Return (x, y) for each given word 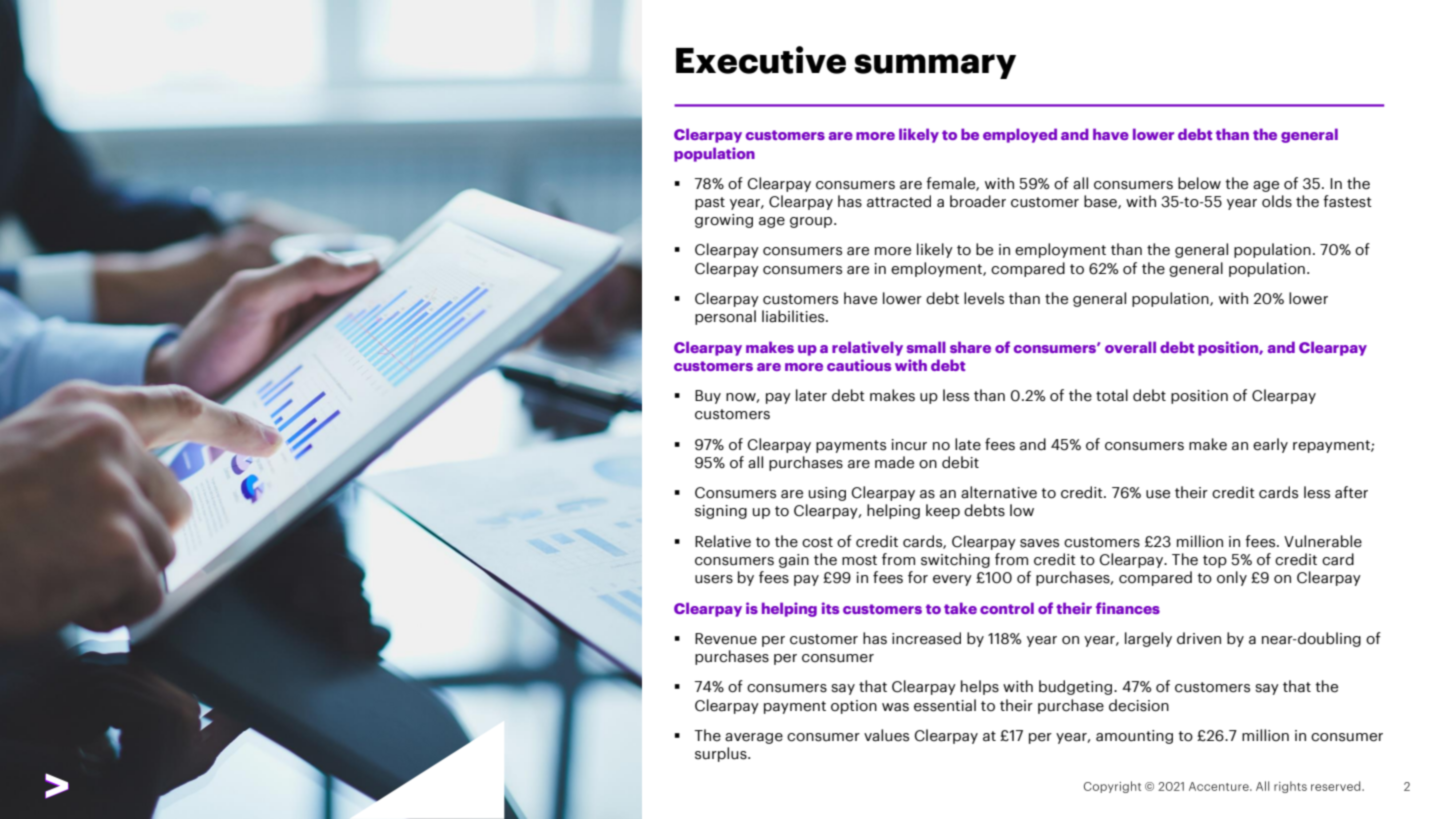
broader (978, 201)
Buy (708, 397)
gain (794, 561)
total (1112, 395)
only (1232, 578)
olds (1277, 201)
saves (1039, 543)
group (812, 222)
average (754, 738)
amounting (1134, 737)
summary (935, 66)
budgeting (1075, 687)
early (1270, 445)
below (1199, 183)
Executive (761, 60)
